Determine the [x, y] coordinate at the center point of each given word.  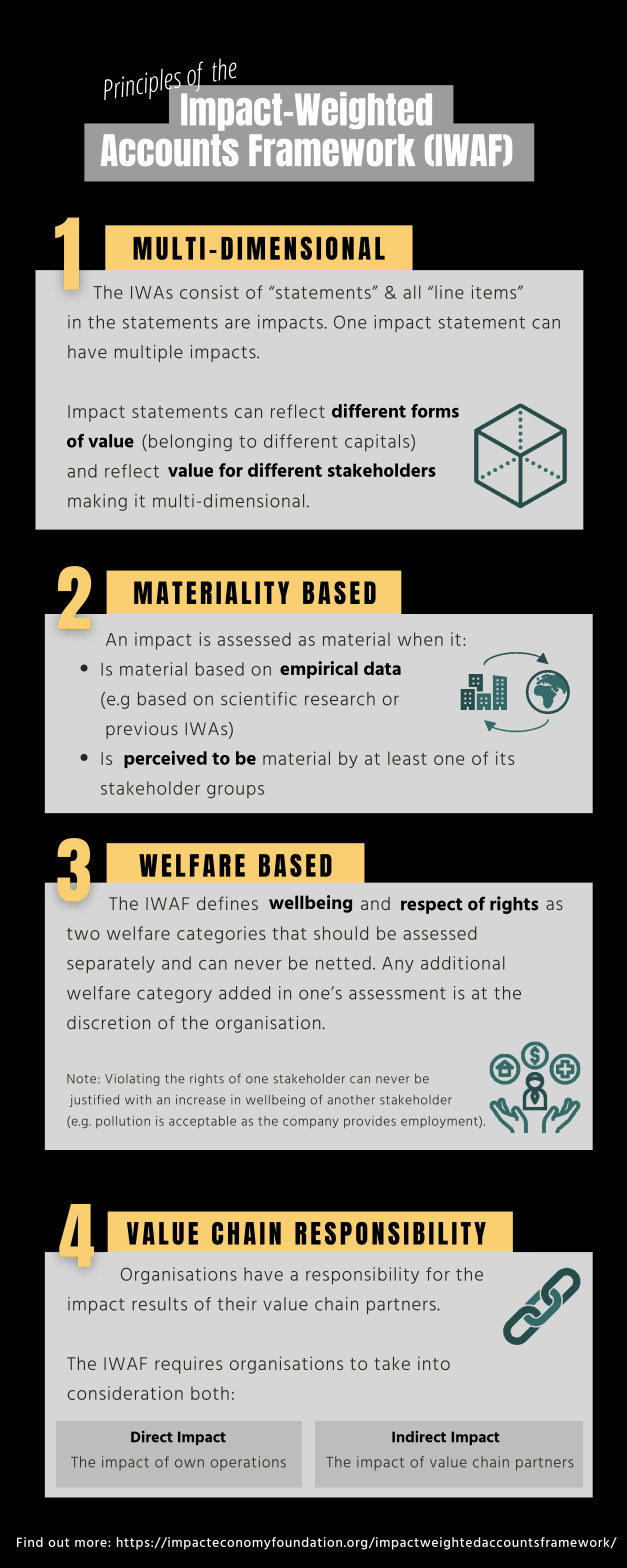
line [449, 292]
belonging [190, 442]
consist [209, 292]
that [289, 933]
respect [431, 906]
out [58, 1542]
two [83, 934]
